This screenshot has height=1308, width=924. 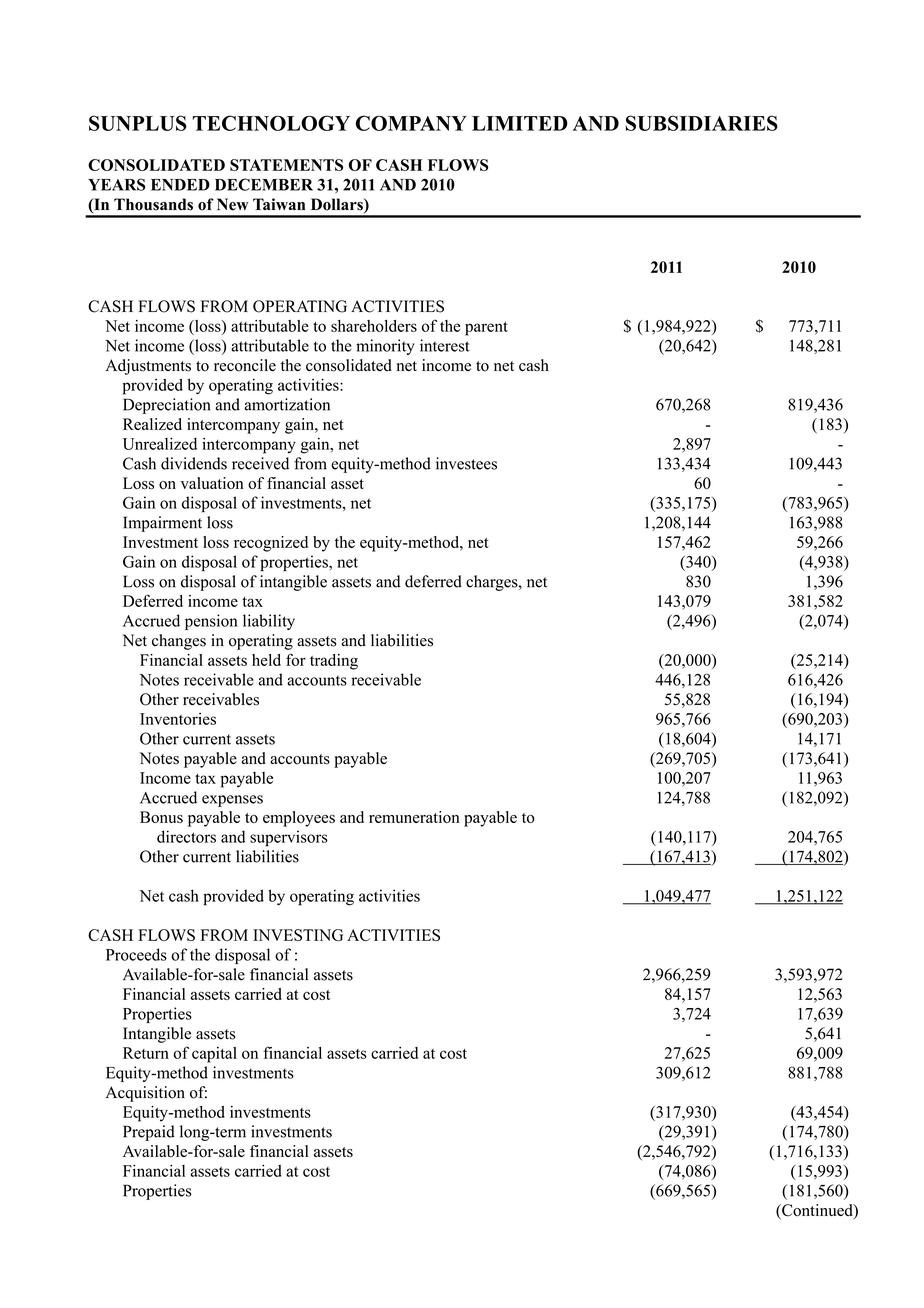 I want to click on Acquisition, so click(x=145, y=1094).
